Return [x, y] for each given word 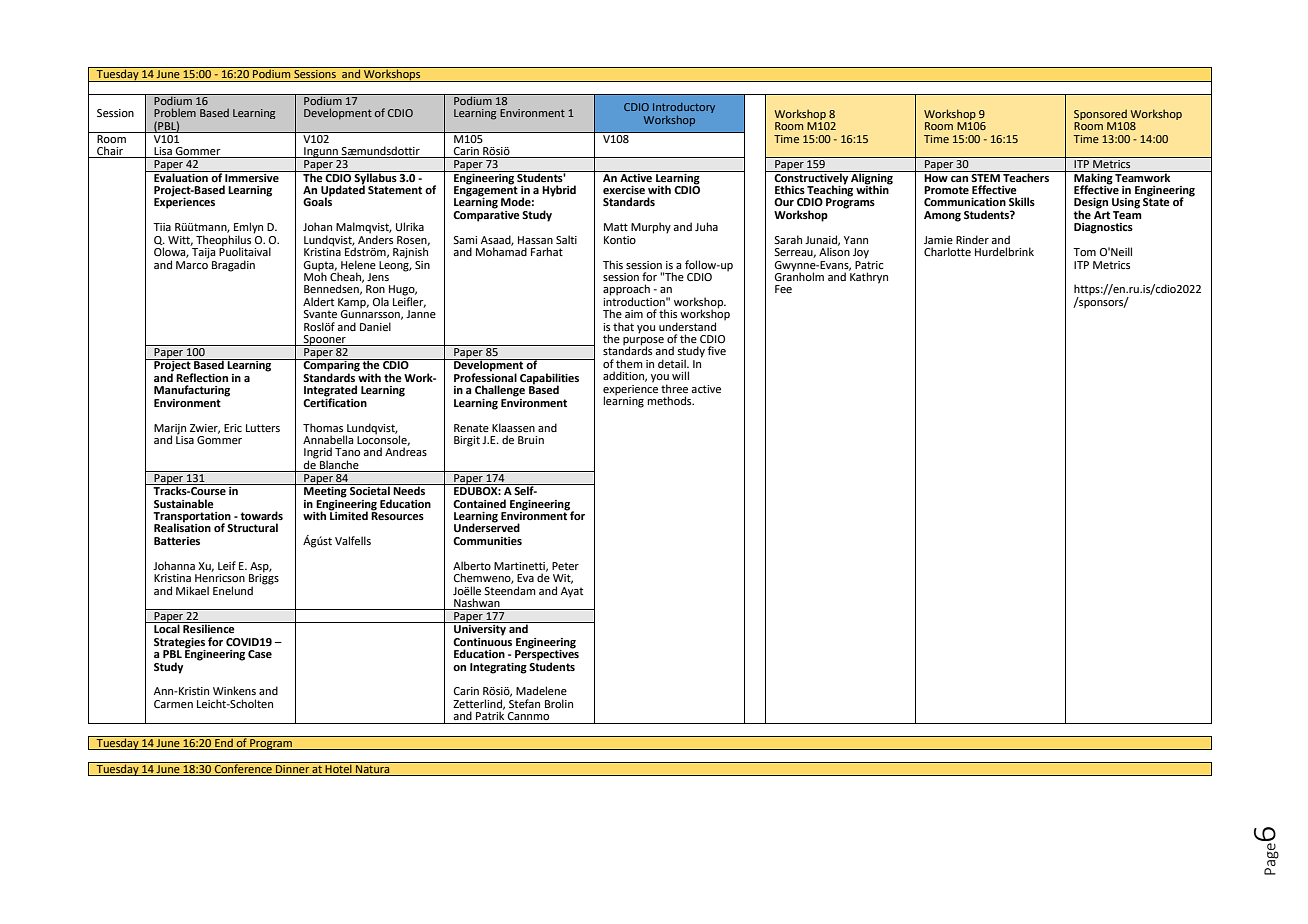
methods [671, 400]
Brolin [559, 703]
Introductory [684, 108]
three [674, 388]
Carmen [173, 704]
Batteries [177, 541]
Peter [565, 566]
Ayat [572, 592]
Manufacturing [192, 391]
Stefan [524, 703]
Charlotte [947, 251]
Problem [175, 112]
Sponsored [1100, 114]
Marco [192, 263]
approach [626, 291]
